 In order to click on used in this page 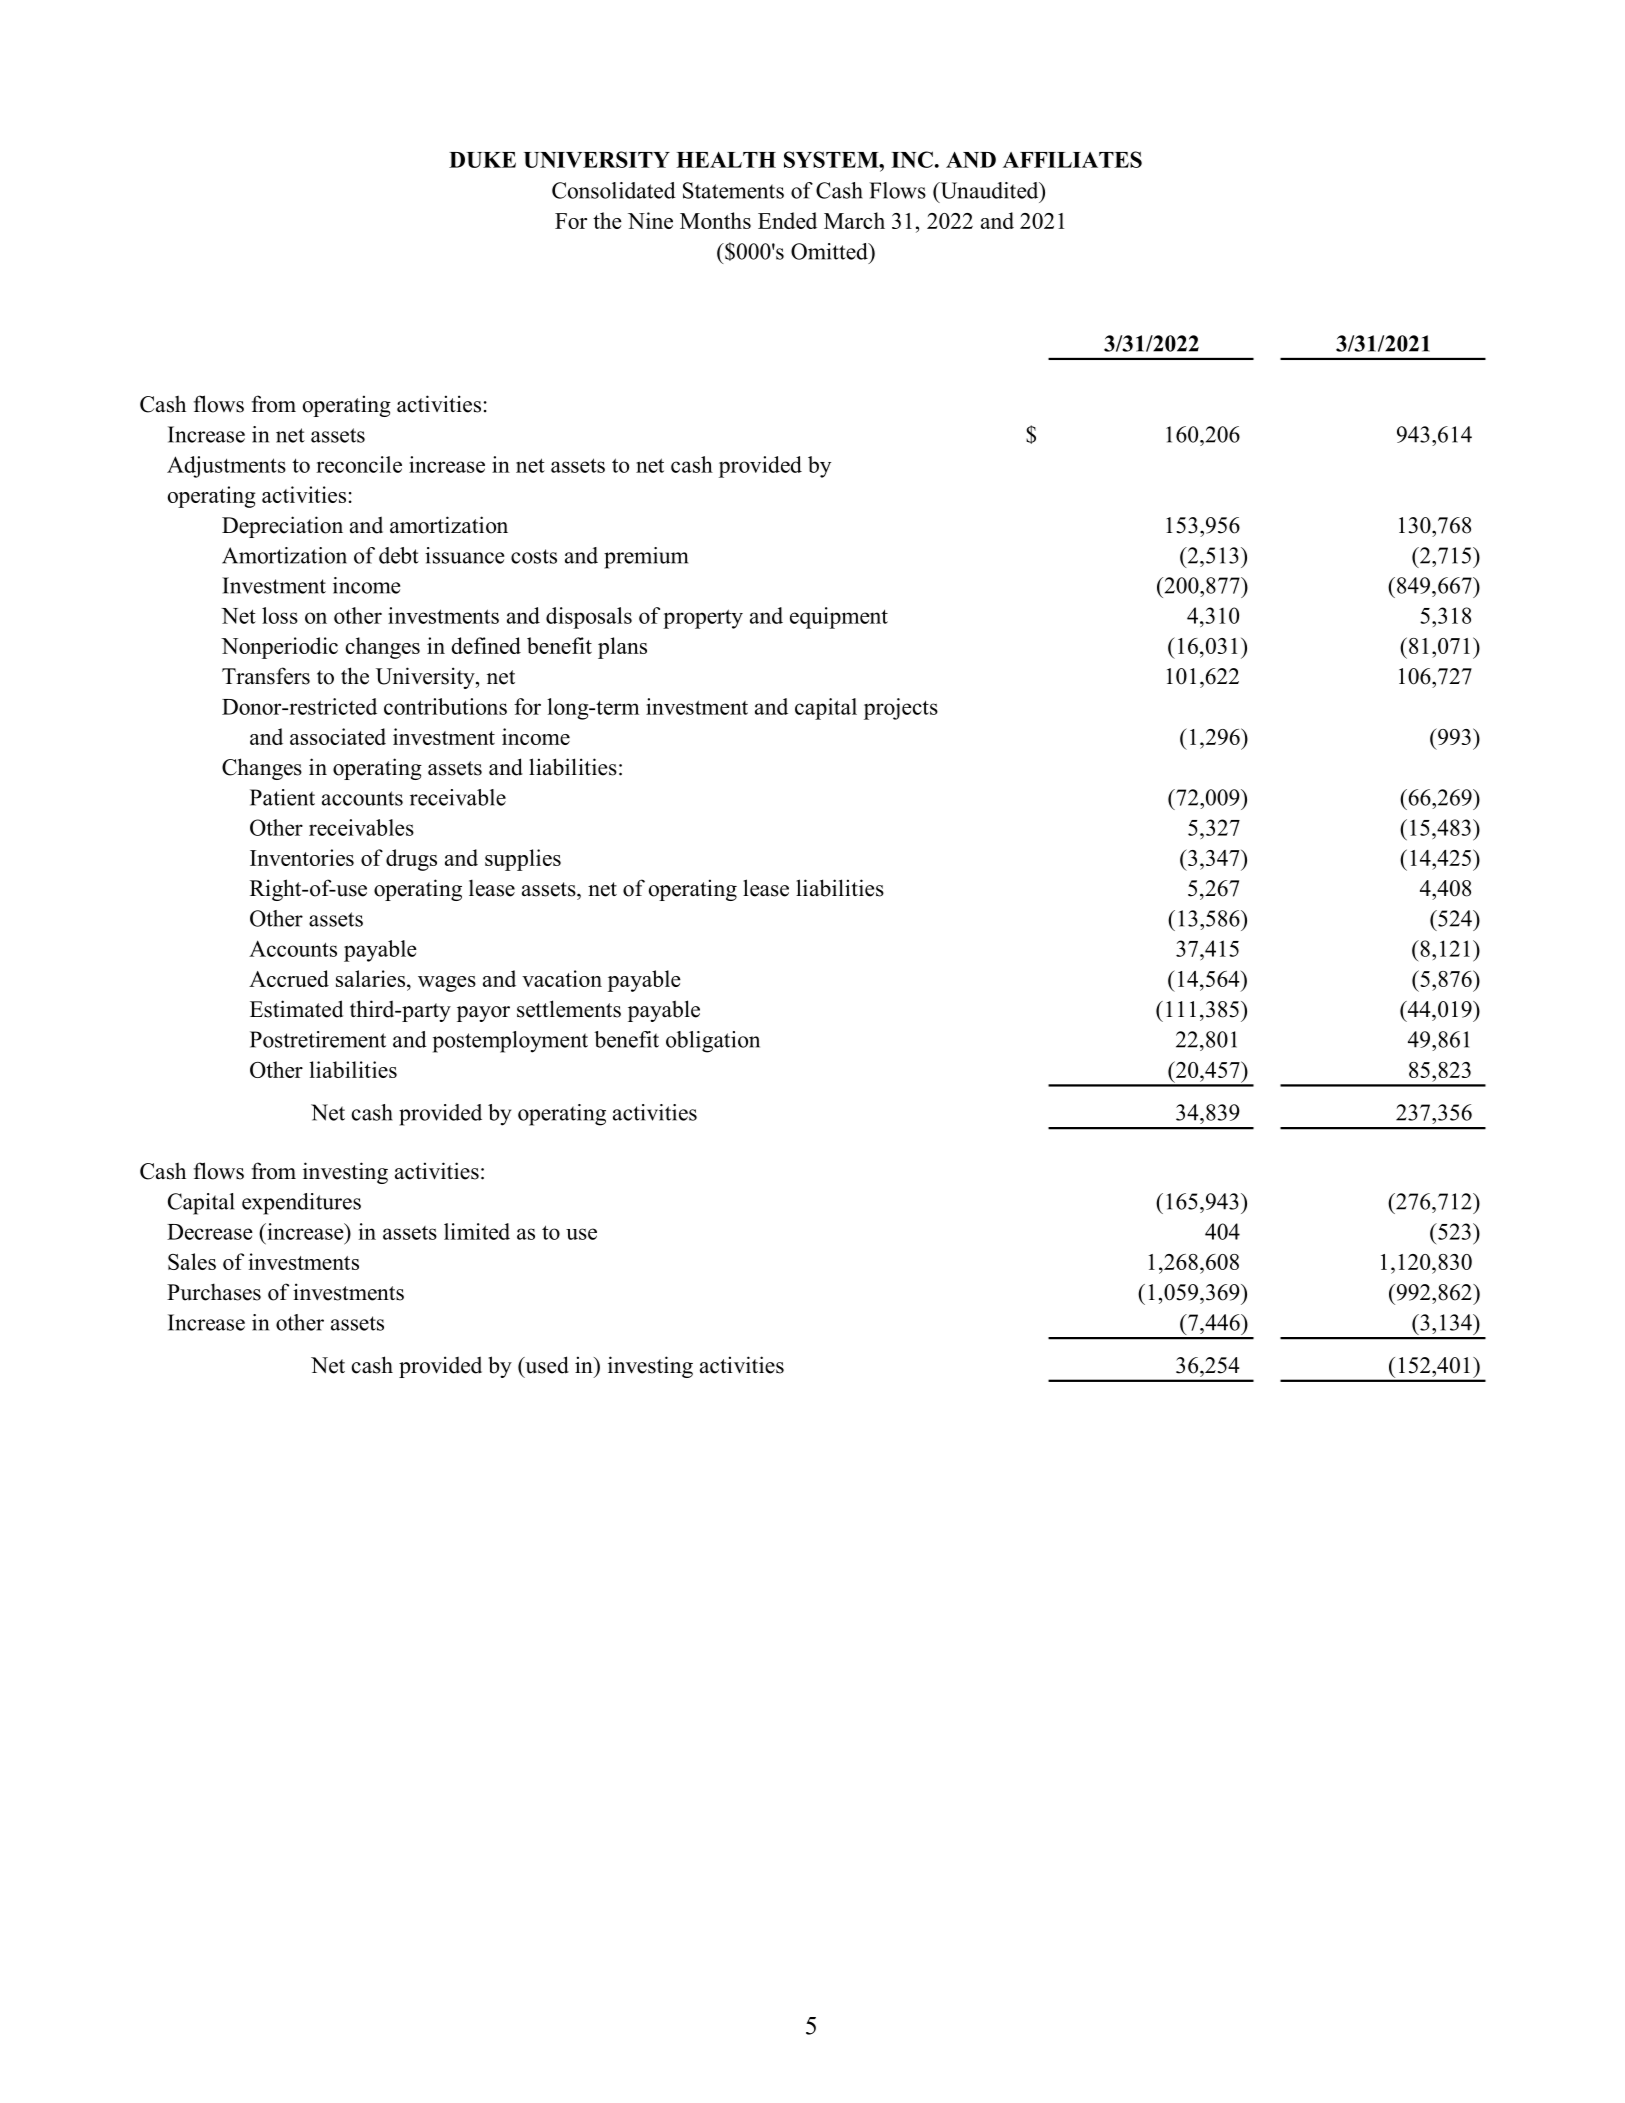, I will do `click(546, 1365)`.
